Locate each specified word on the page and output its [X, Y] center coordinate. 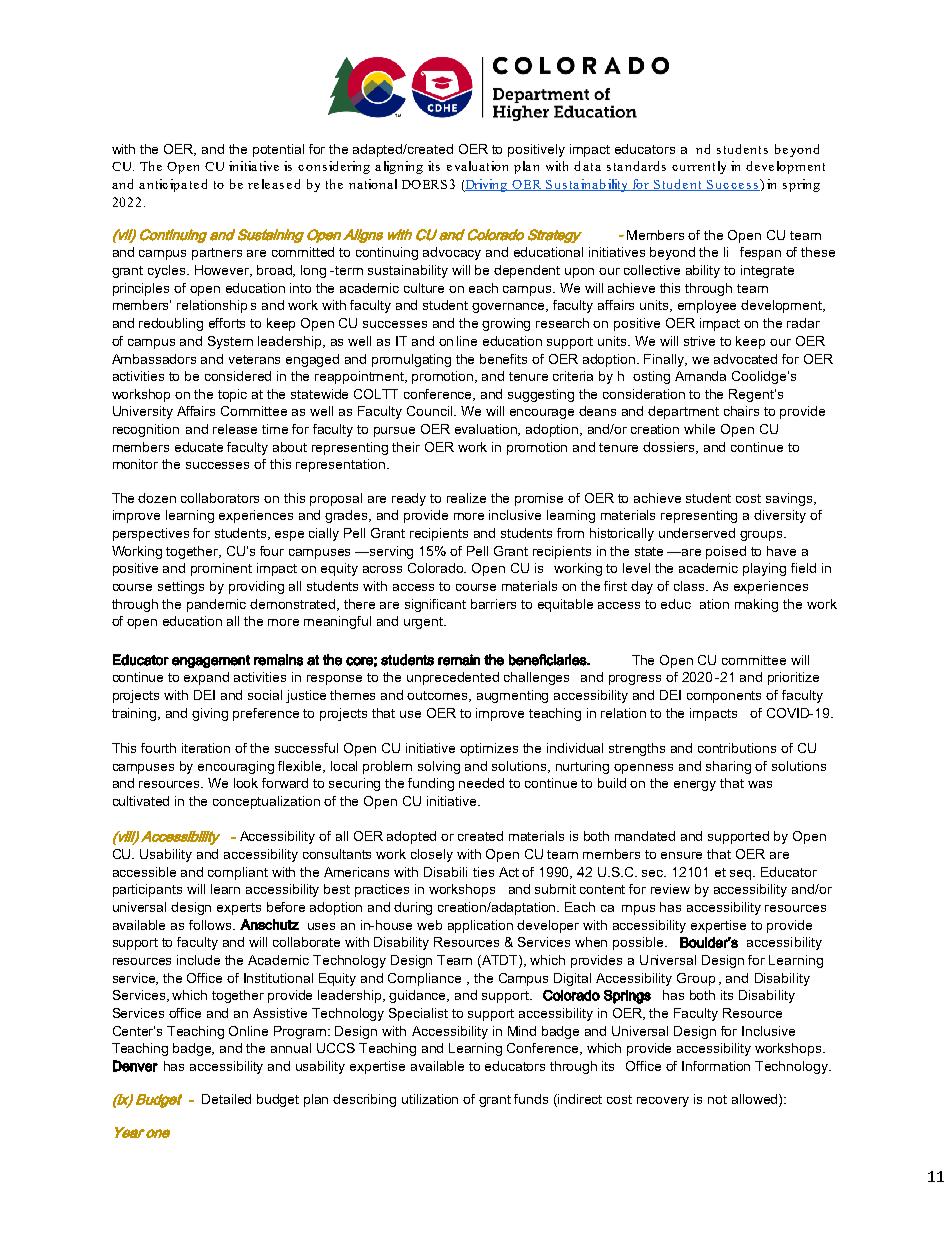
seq [742, 875]
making [756, 605]
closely [432, 855]
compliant [238, 873]
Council [431, 411]
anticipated [173, 185]
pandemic [216, 605]
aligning [399, 167]
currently [699, 167]
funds [531, 1099]
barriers [493, 604]
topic [232, 395]
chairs [741, 411]
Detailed [226, 1099]
